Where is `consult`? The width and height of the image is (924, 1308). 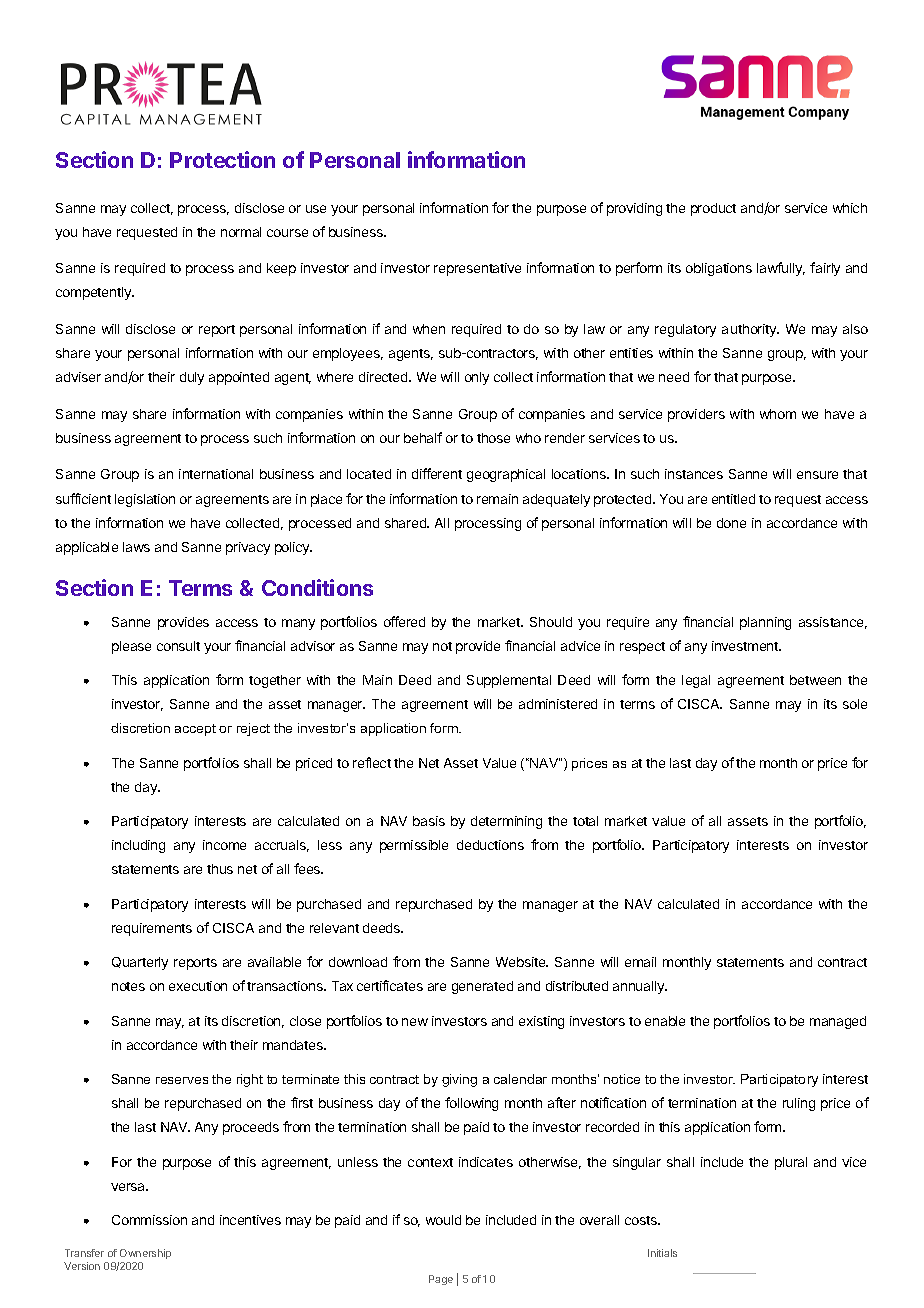
consult is located at coordinates (178, 646).
